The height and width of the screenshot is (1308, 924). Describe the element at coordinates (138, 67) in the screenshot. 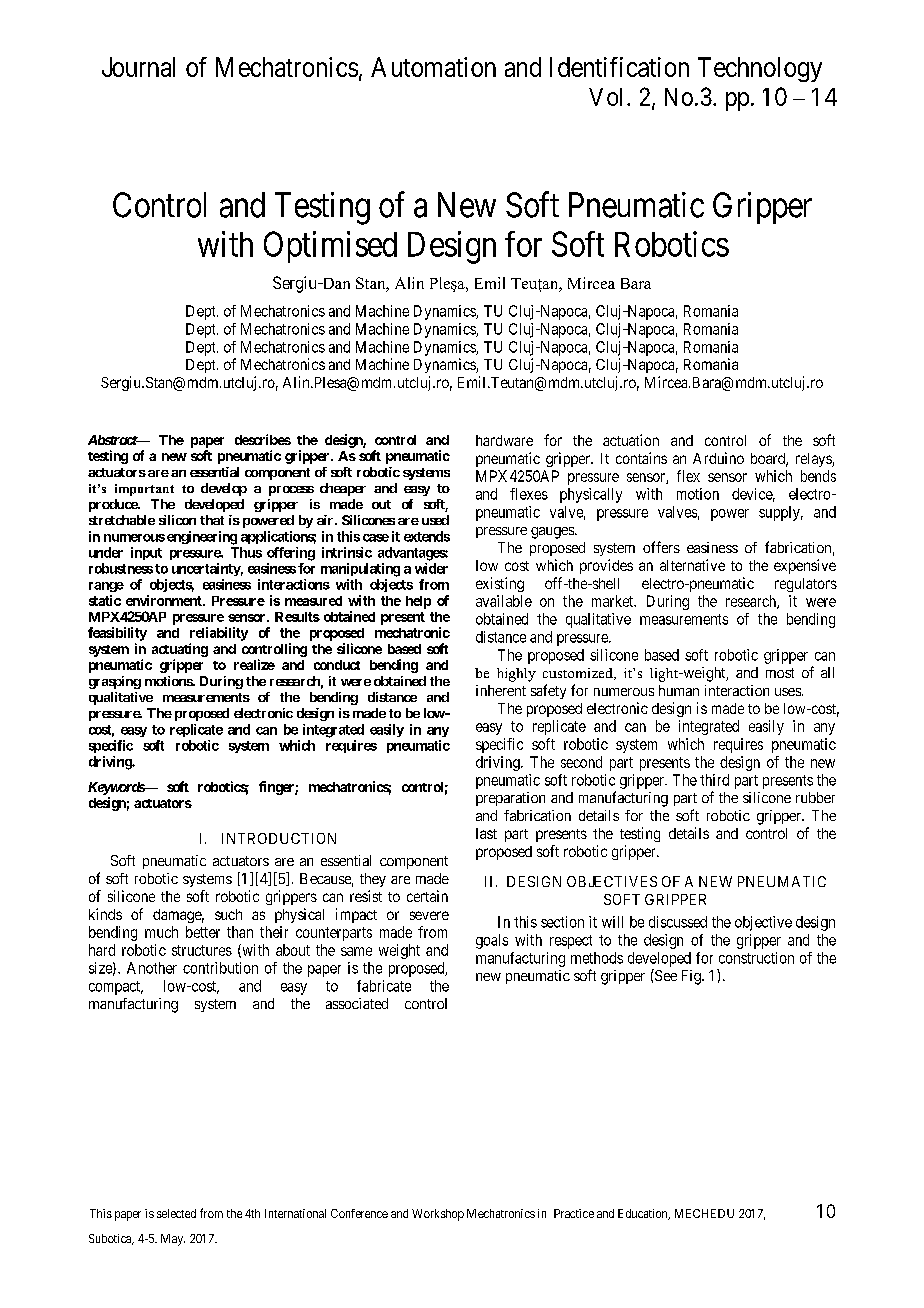

I see `Journal` at that location.
